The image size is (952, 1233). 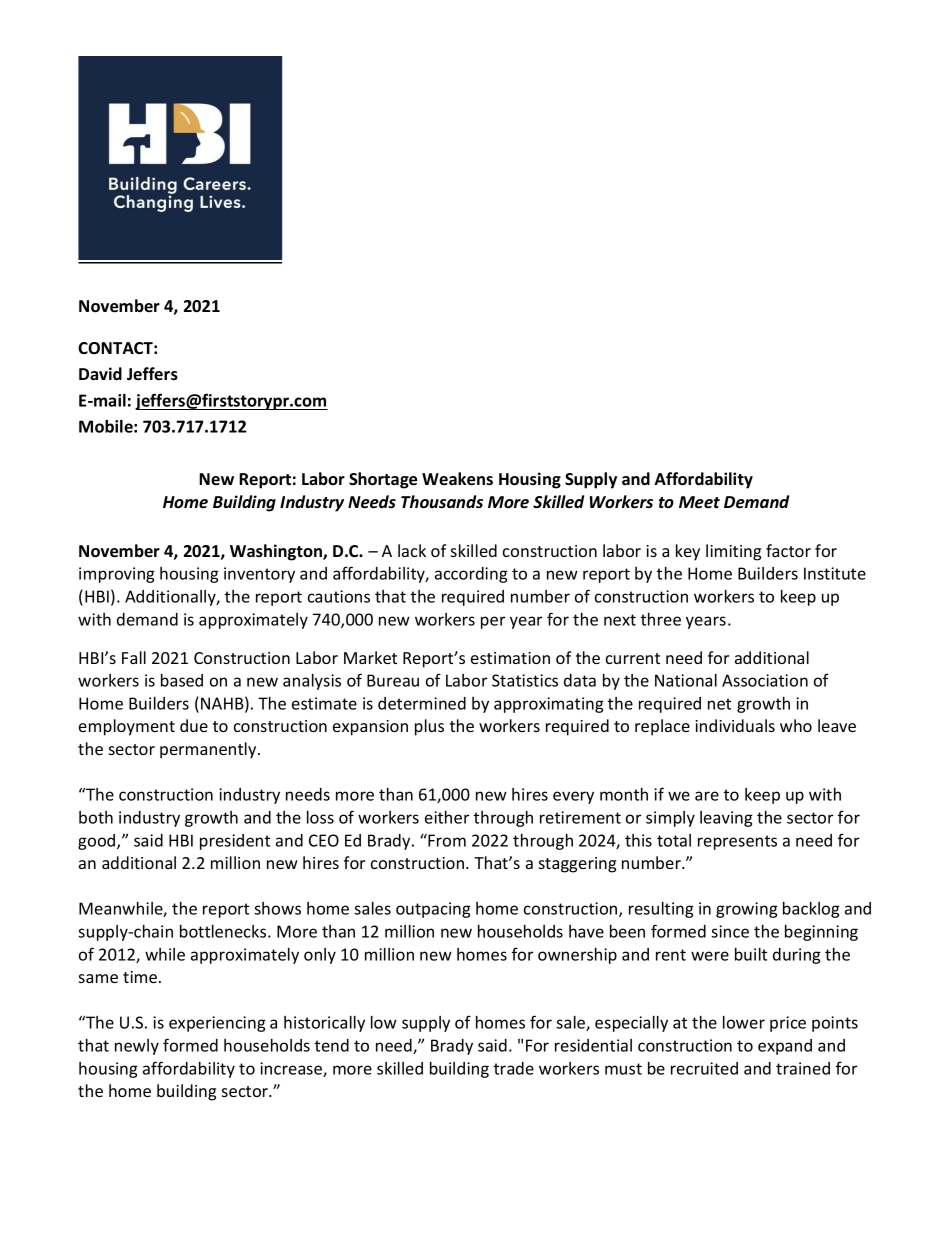 I want to click on David, so click(x=100, y=374).
